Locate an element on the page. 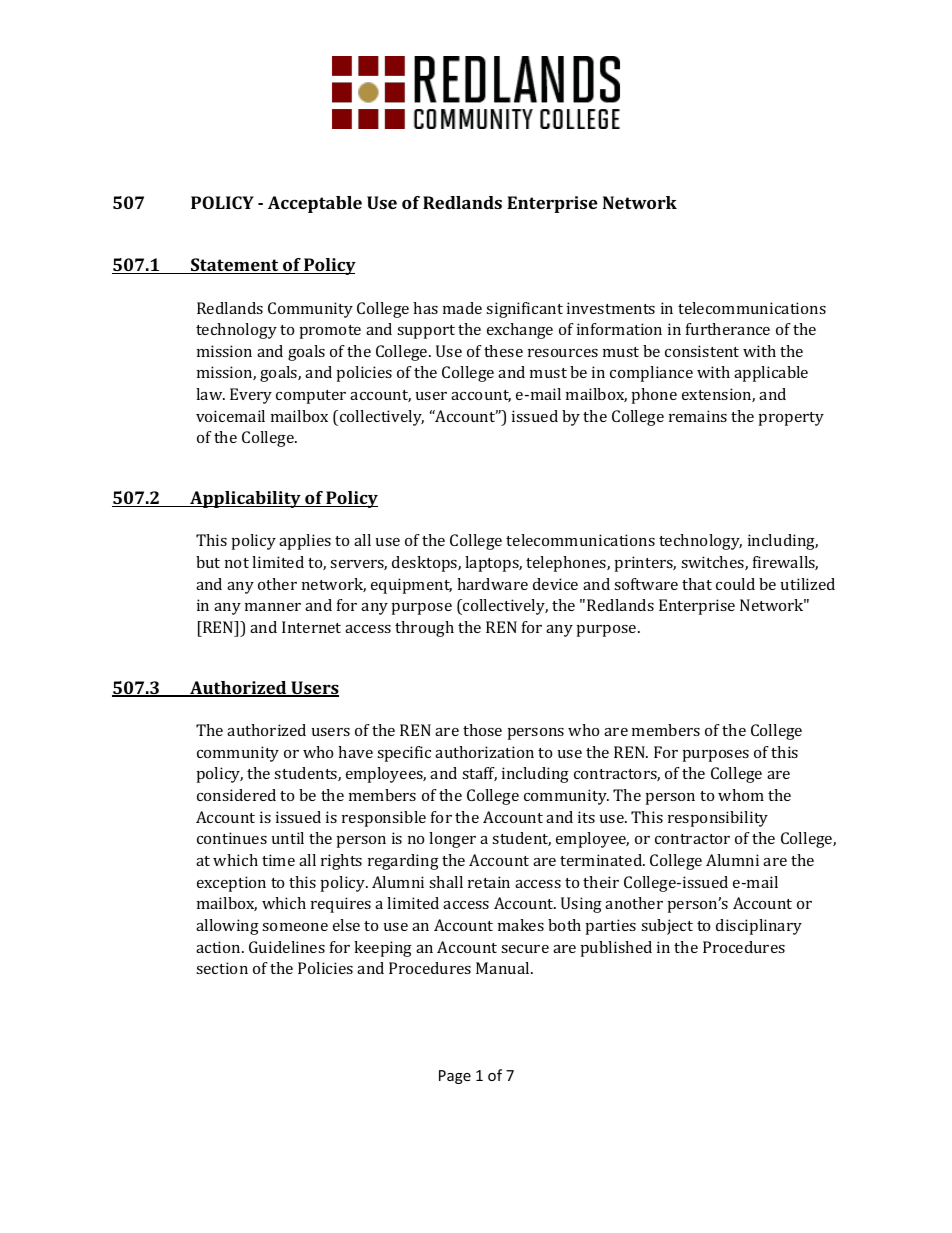  whom is located at coordinates (741, 795).
